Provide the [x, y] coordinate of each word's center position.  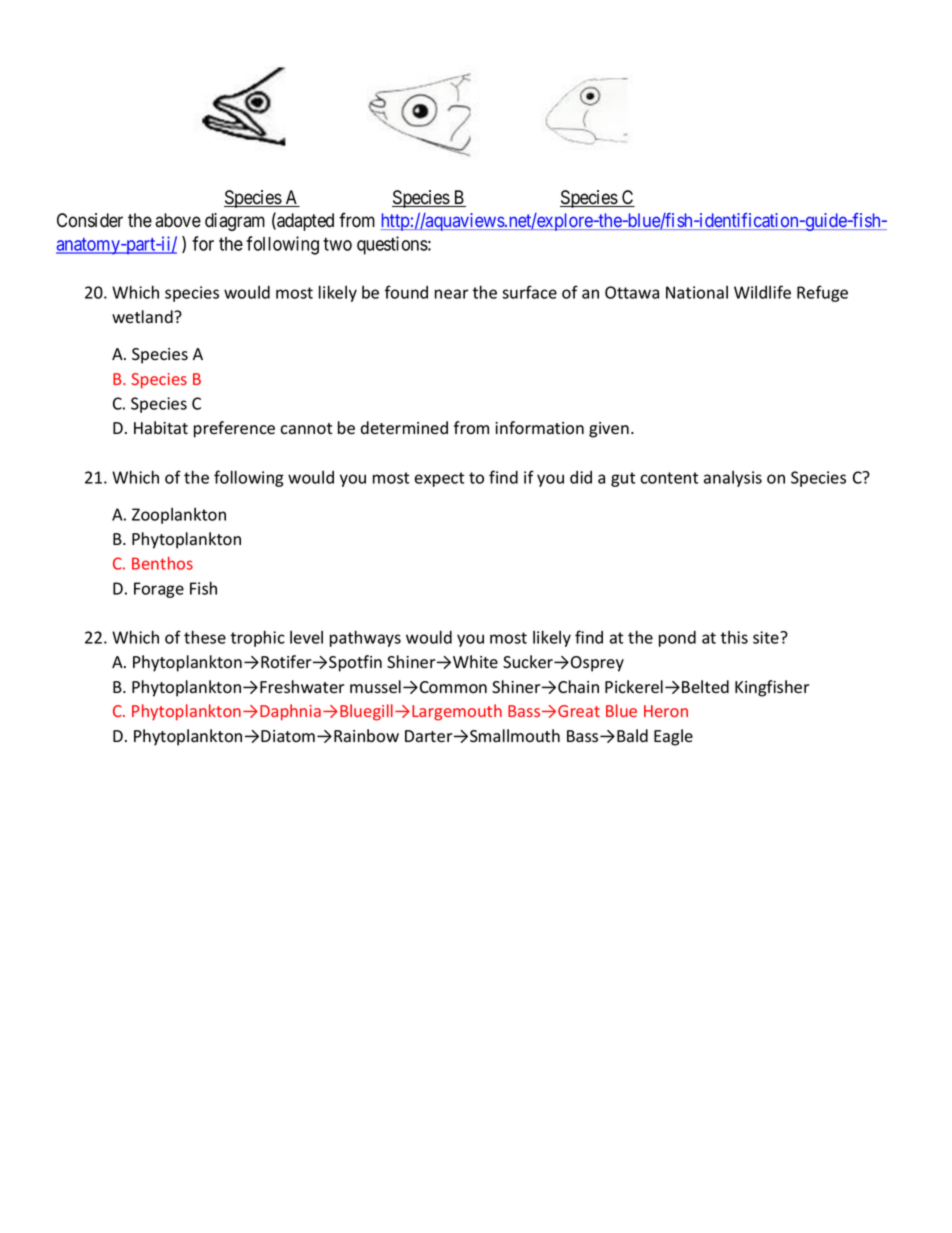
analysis [733, 479]
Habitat [161, 428]
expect [439, 479]
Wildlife [762, 292]
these [205, 637]
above [178, 220]
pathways [365, 638]
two [337, 244]
